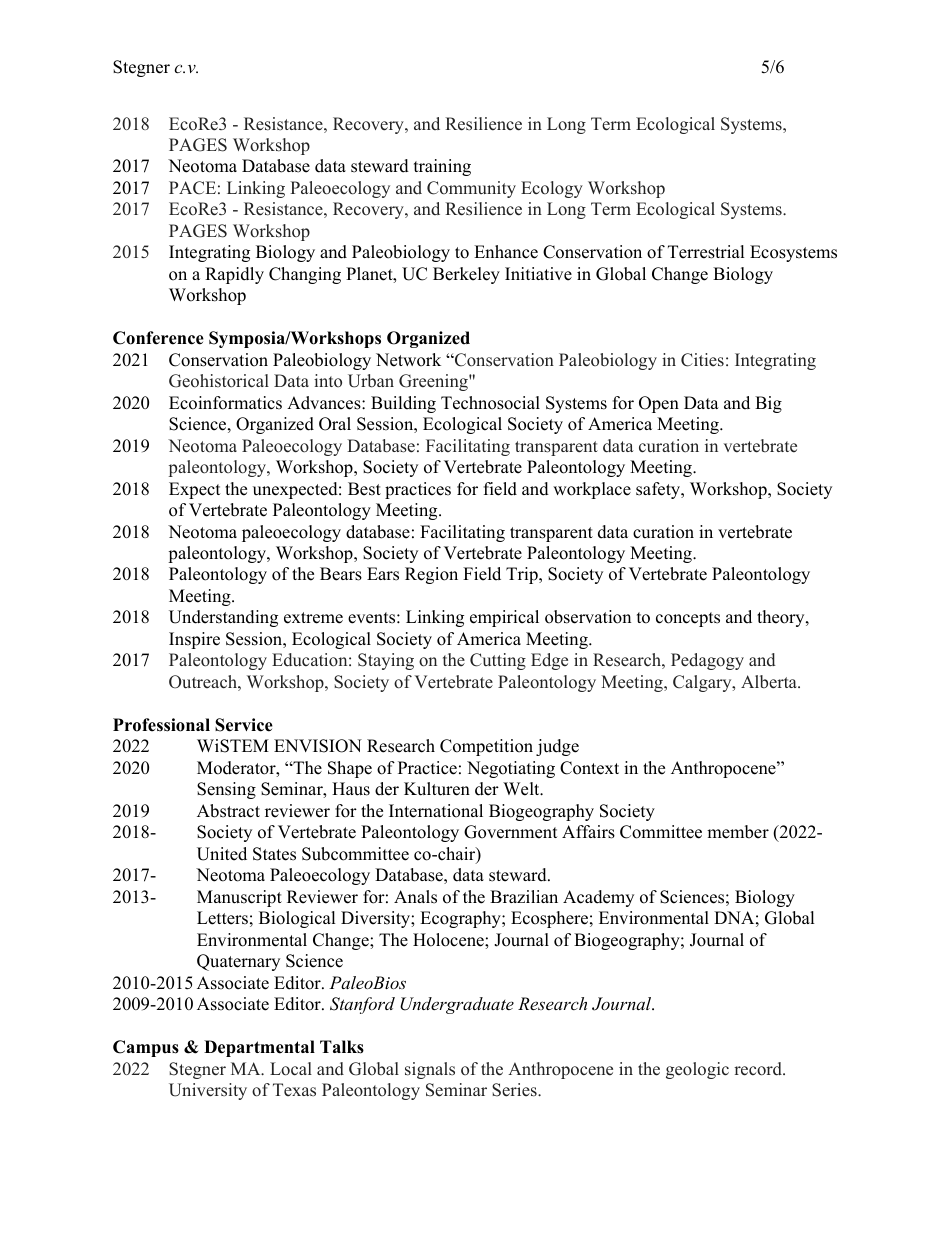 The width and height of the image is (952, 1233). Describe the element at coordinates (208, 1091) in the image. I see `University` at that location.
